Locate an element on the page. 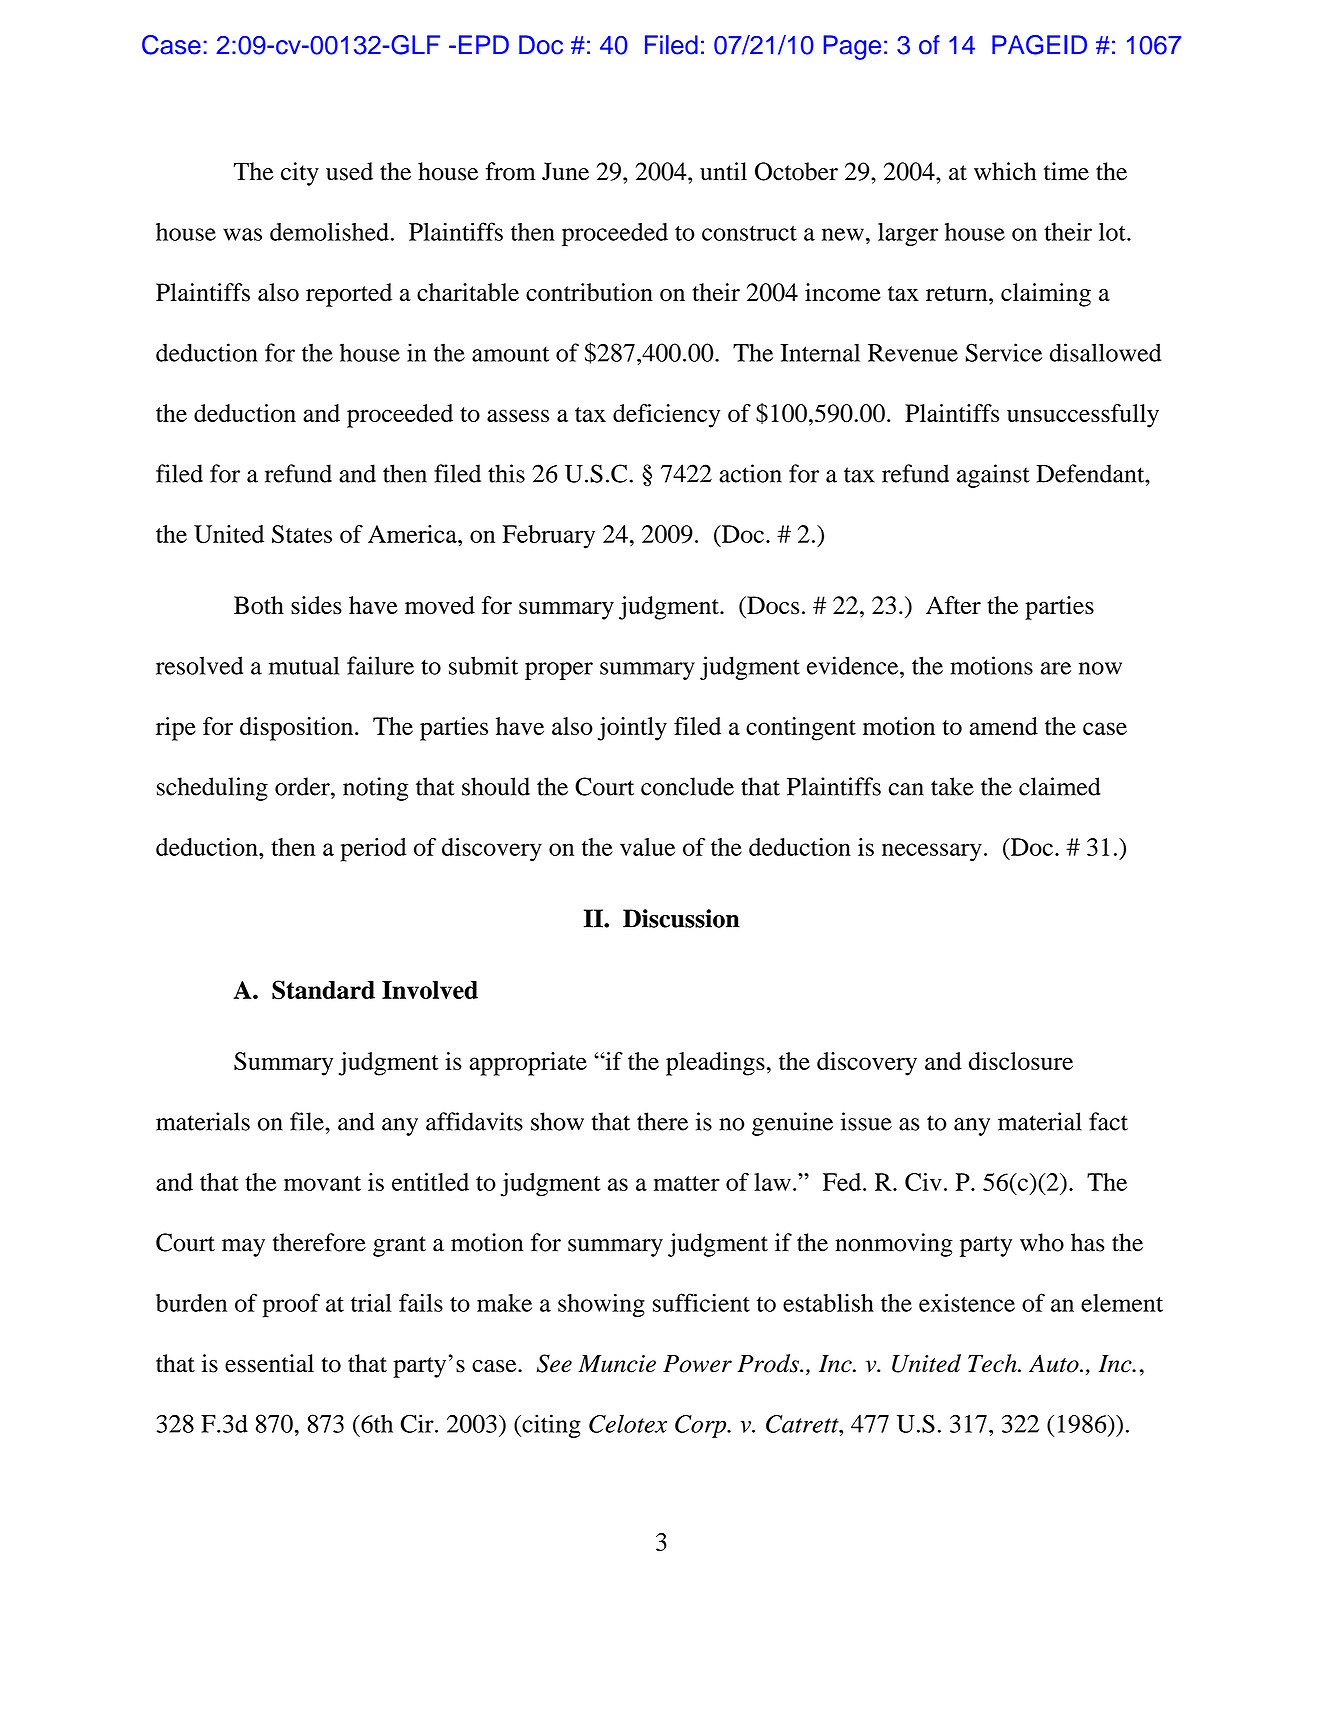 The image size is (1323, 1712). After is located at coordinates (953, 605).
